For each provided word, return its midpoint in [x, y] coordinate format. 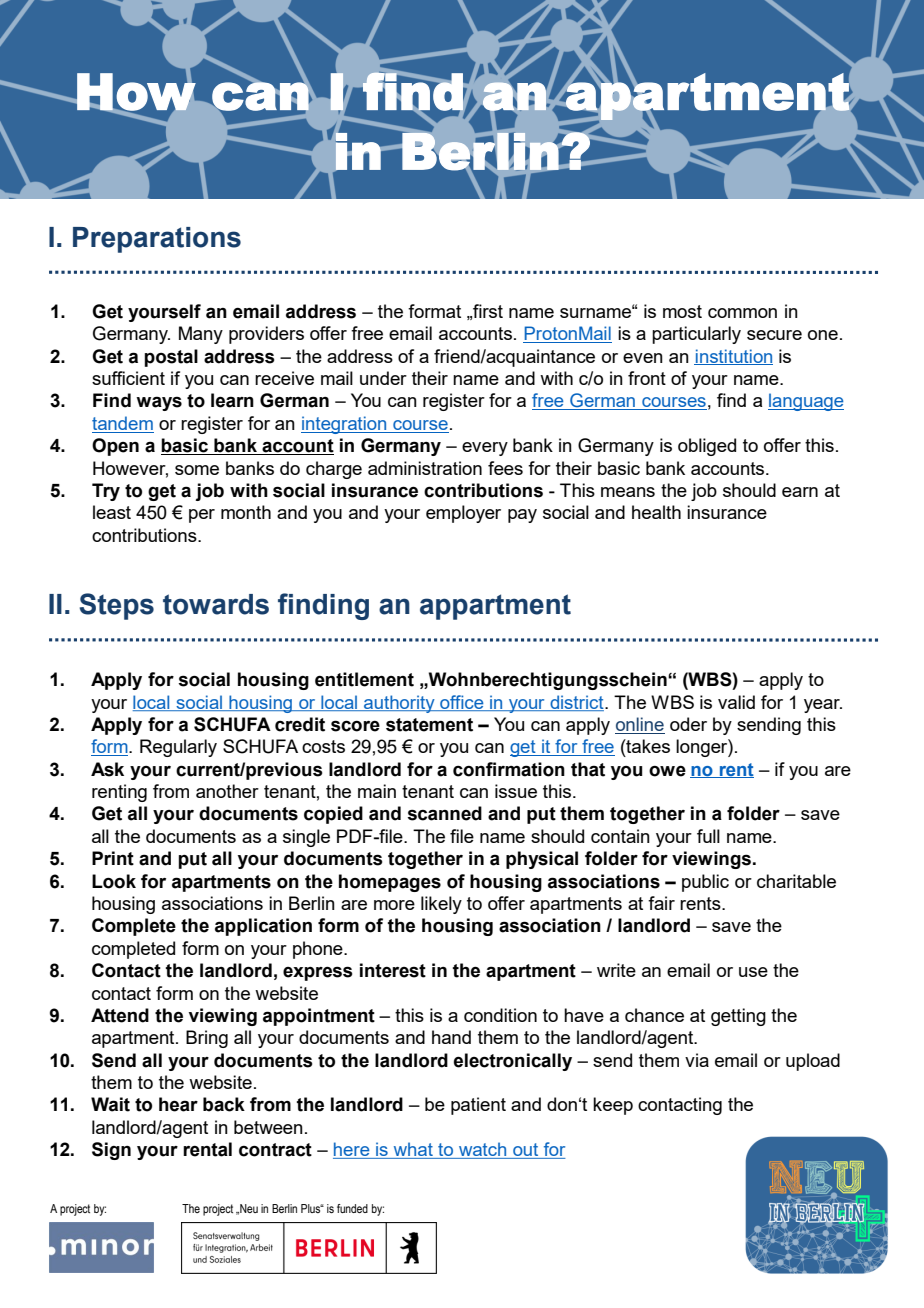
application [263, 927]
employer [463, 514]
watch [483, 1150]
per [202, 516]
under [383, 378]
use [753, 972]
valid [736, 702]
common [742, 313]
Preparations [157, 240]
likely [441, 905]
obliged [707, 447]
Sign [111, 1151]
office [462, 703]
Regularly [178, 748]
